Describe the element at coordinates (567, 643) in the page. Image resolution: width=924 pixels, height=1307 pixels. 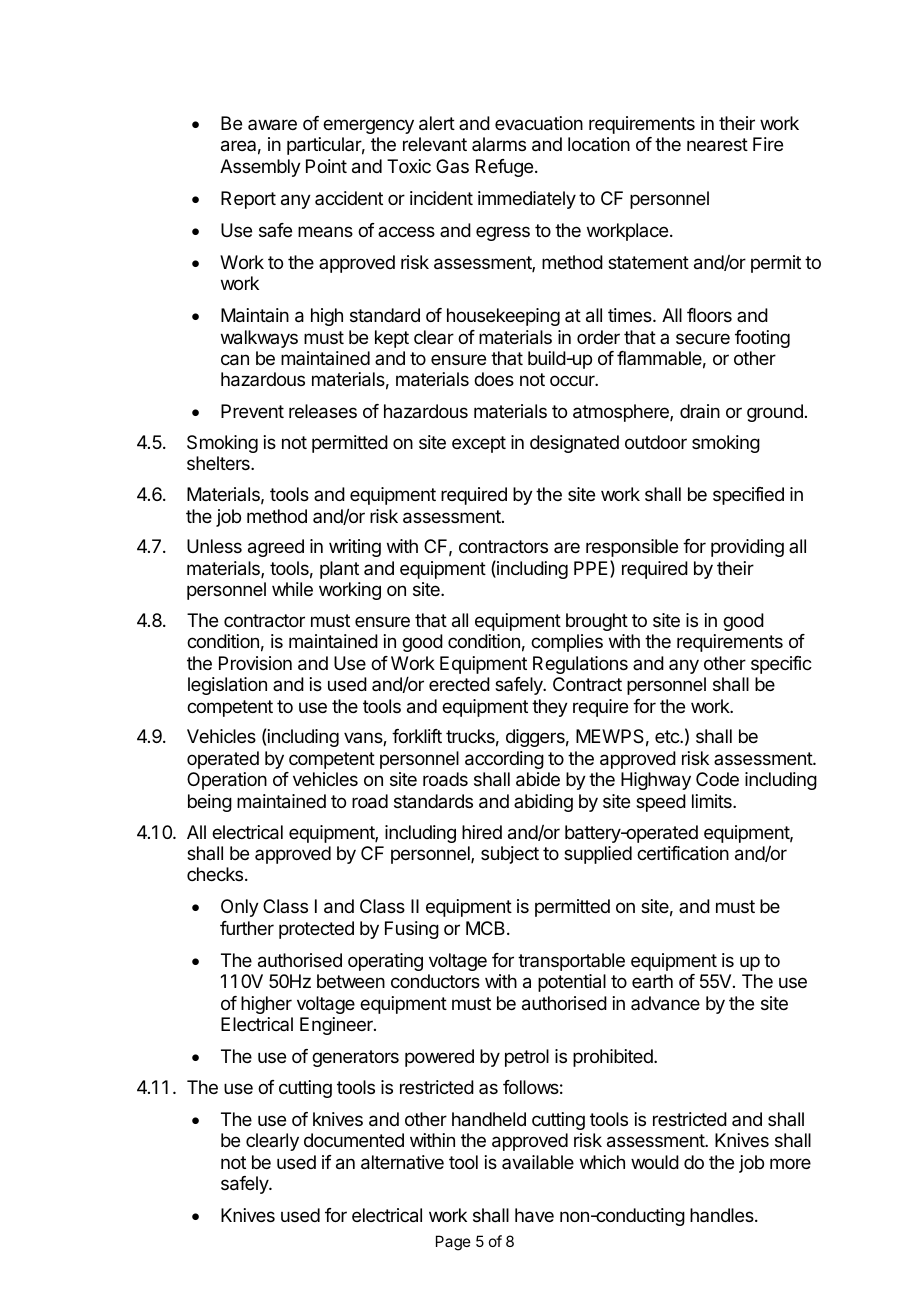
I see `complies` at that location.
